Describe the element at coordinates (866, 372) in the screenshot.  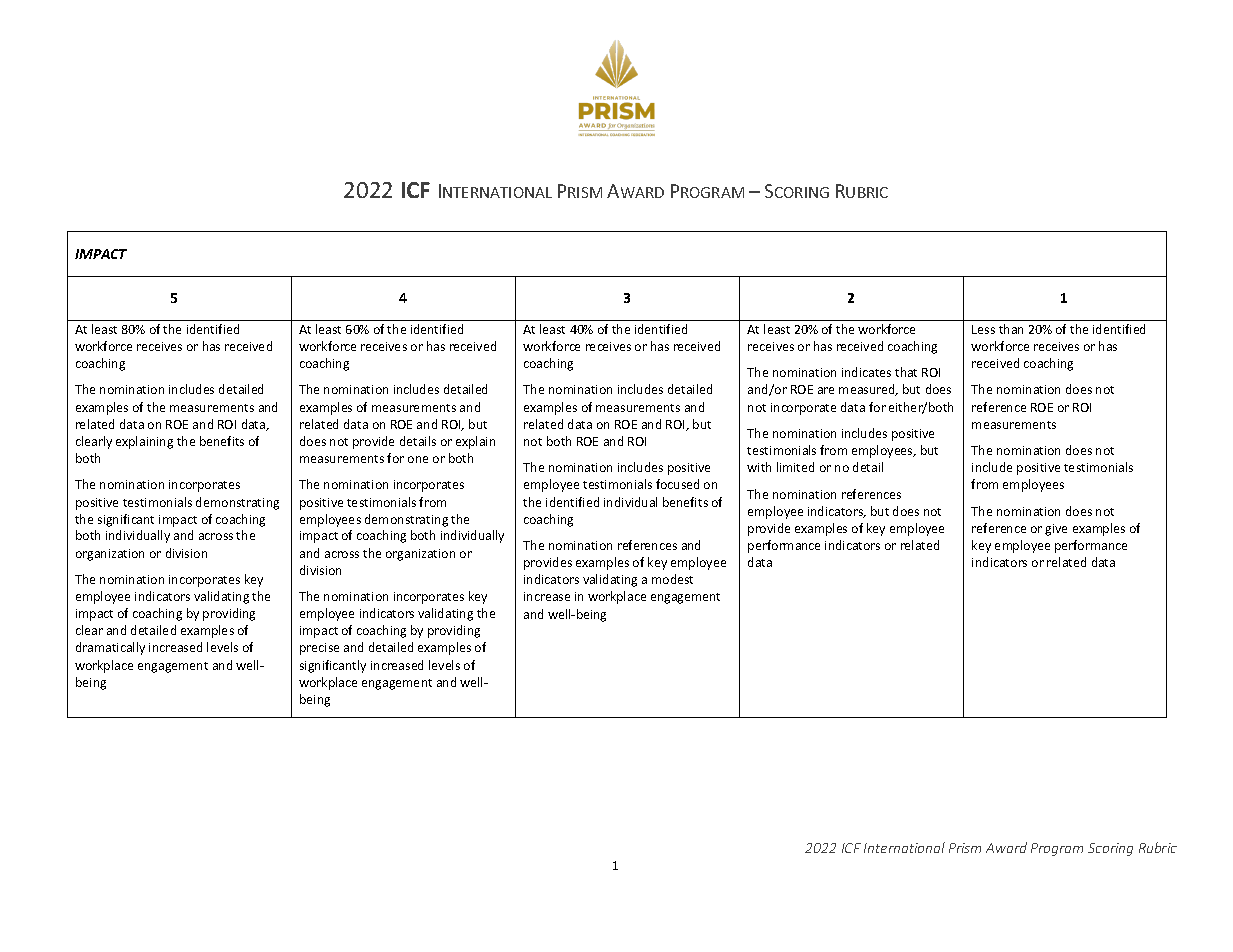
I see `indicates` at that location.
